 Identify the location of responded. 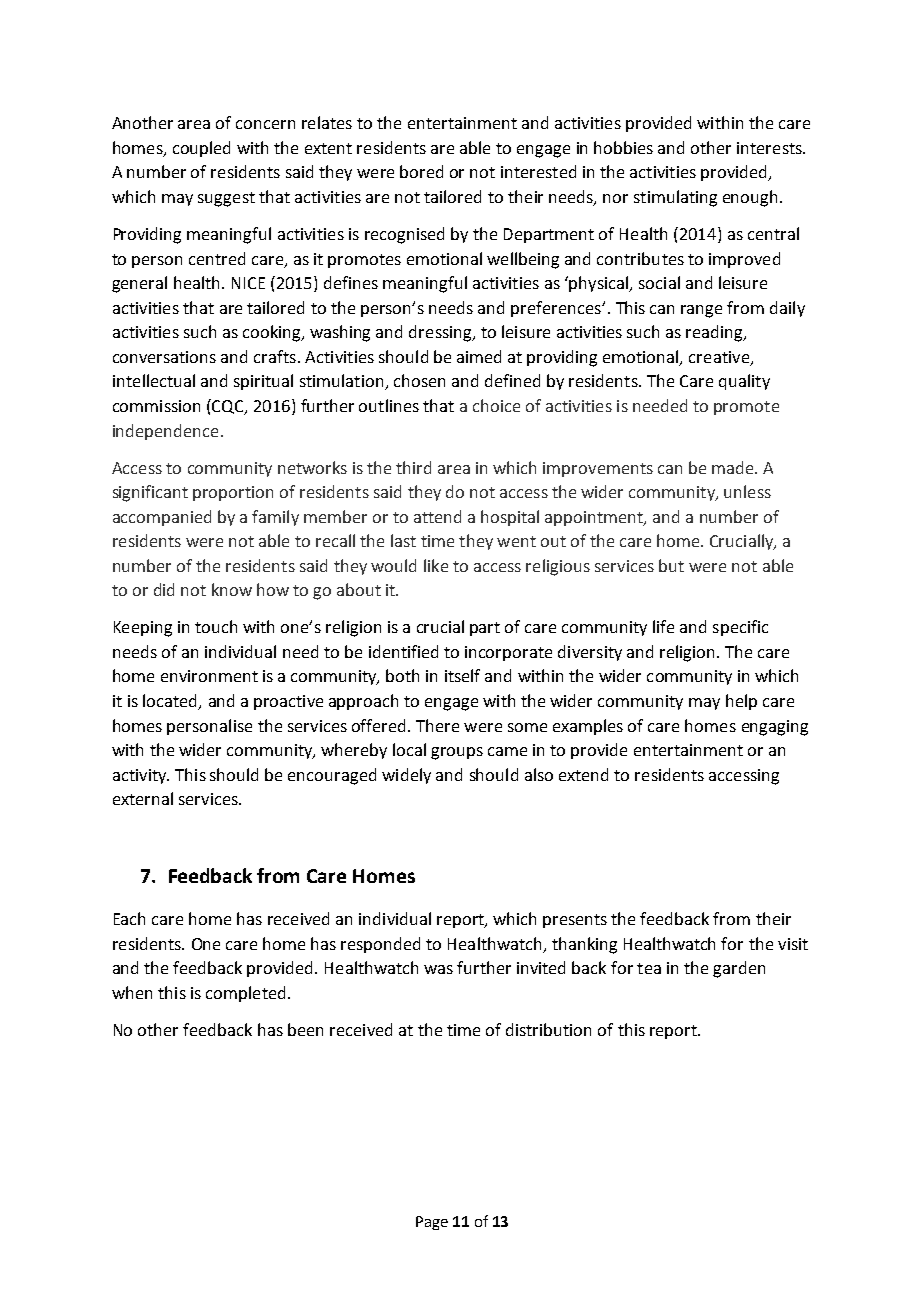
(380, 945).
